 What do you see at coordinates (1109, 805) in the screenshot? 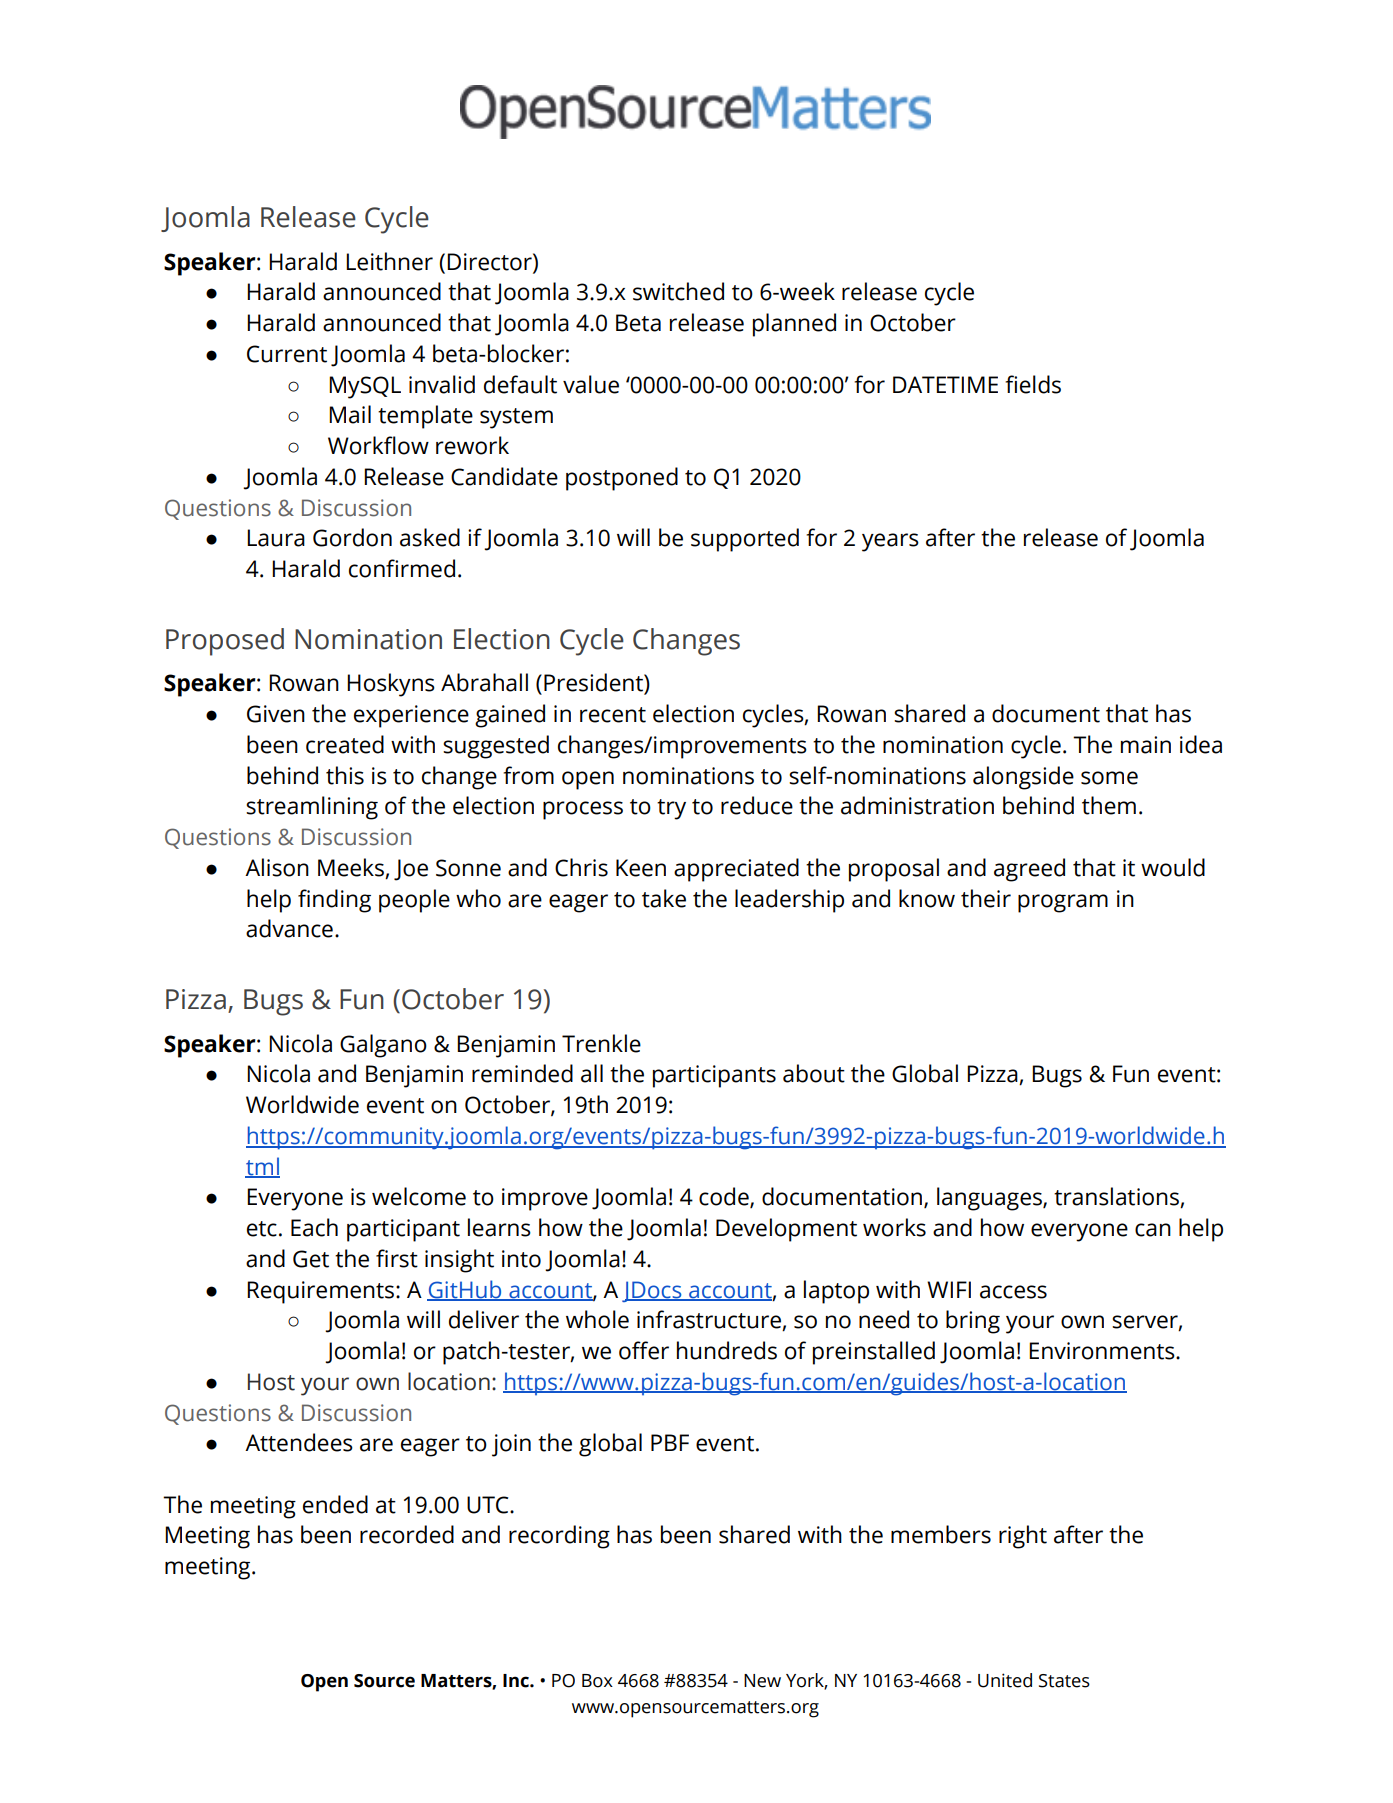
I see `them` at bounding box center [1109, 805].
